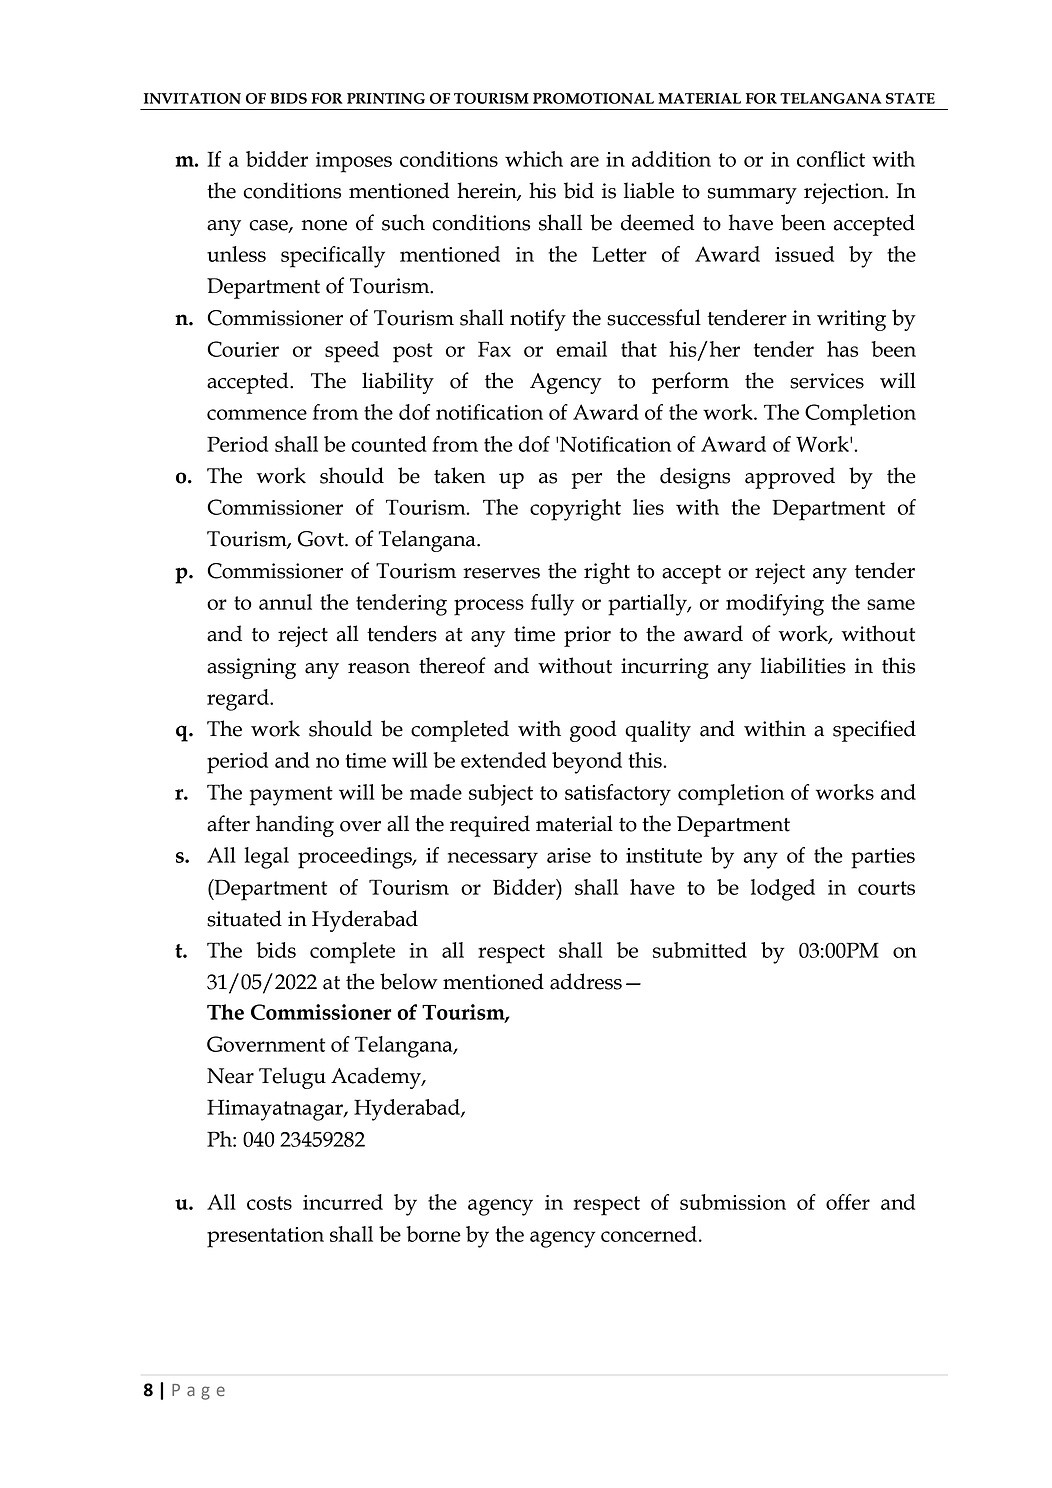 Image resolution: width=1052 pixels, height=1488 pixels. What do you see at coordinates (587, 636) in the screenshot?
I see `prior` at bounding box center [587, 636].
